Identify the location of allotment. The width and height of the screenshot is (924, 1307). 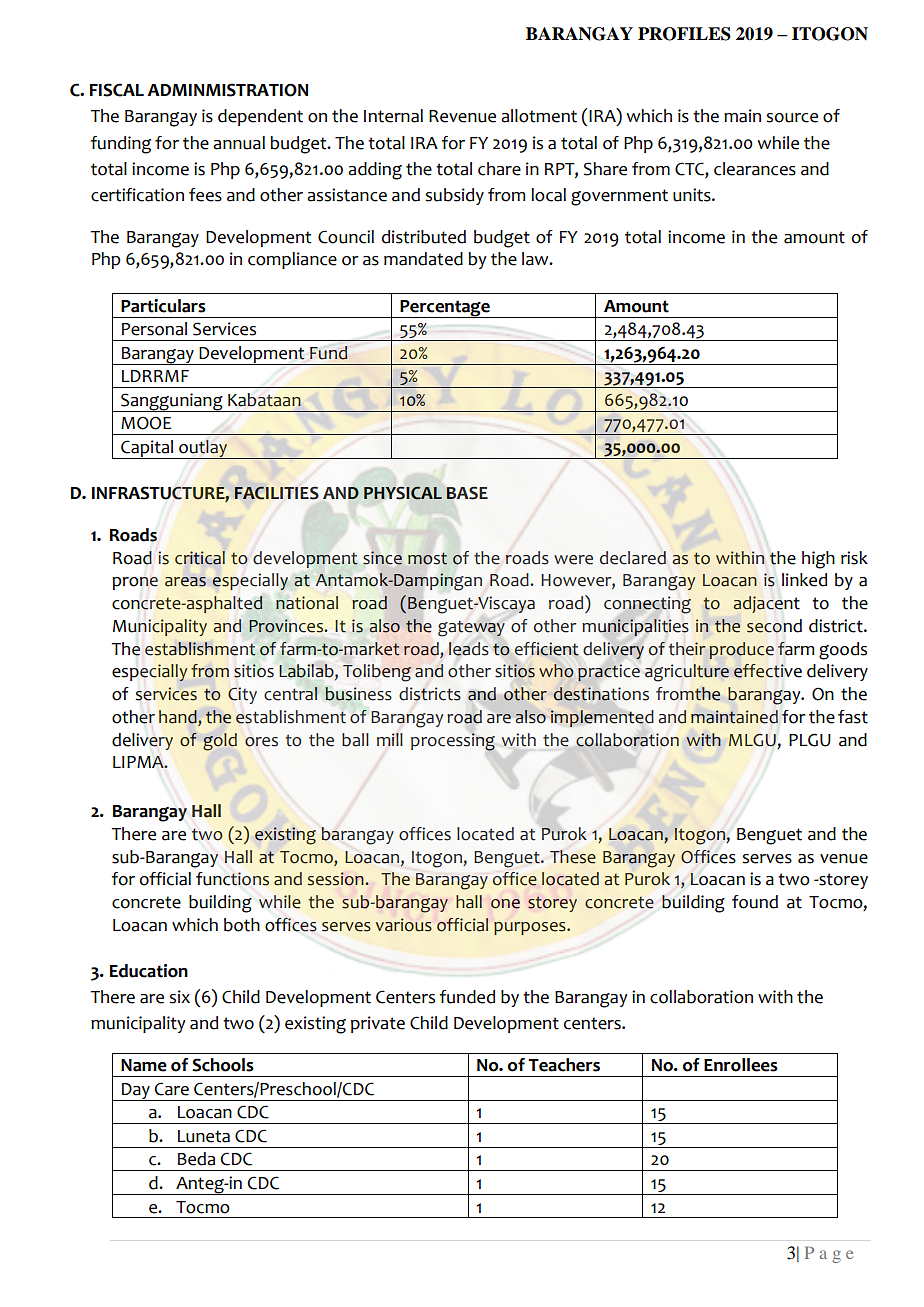
(539, 116).
